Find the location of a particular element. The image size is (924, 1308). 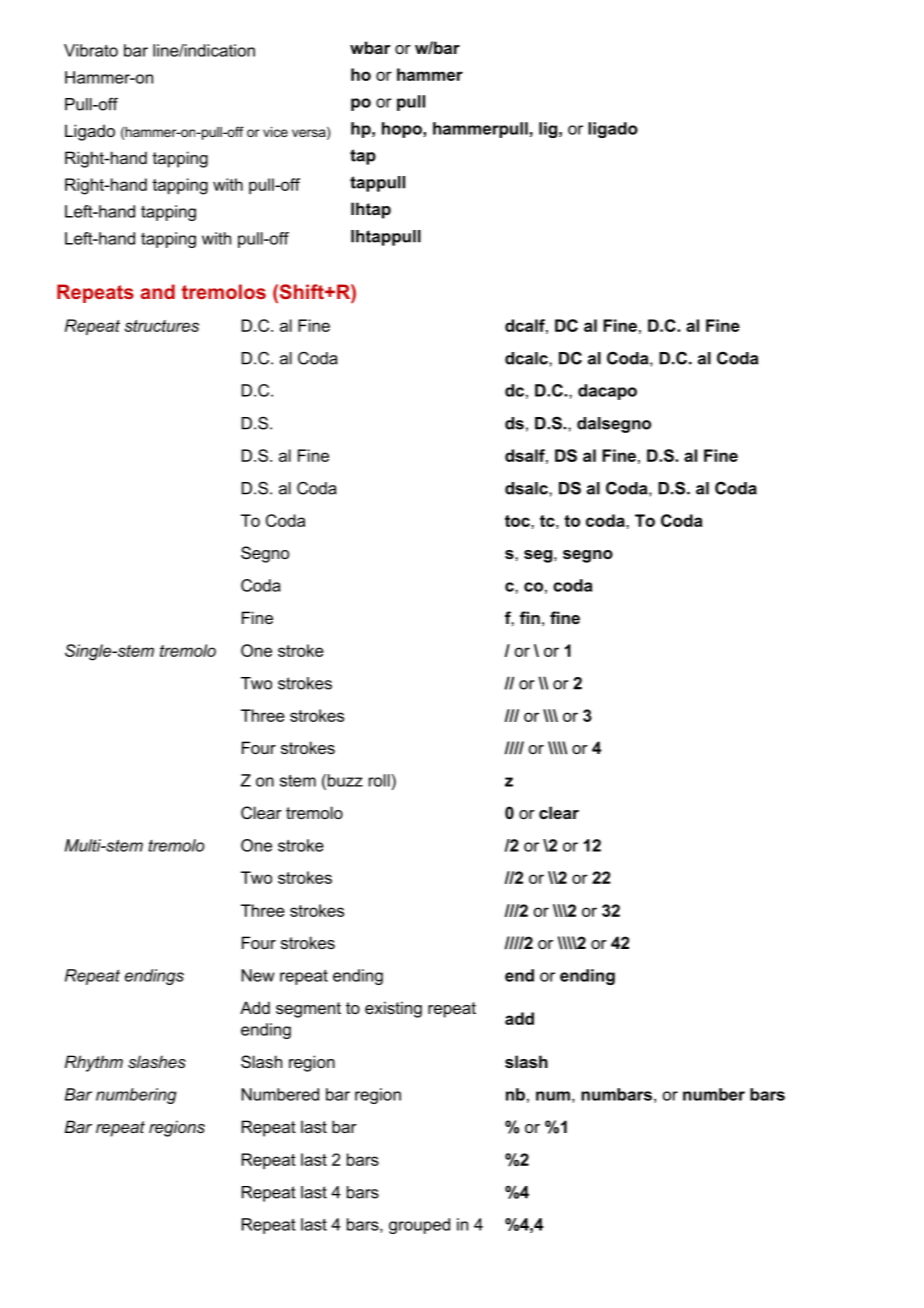

Rhythm is located at coordinates (94, 1063).
